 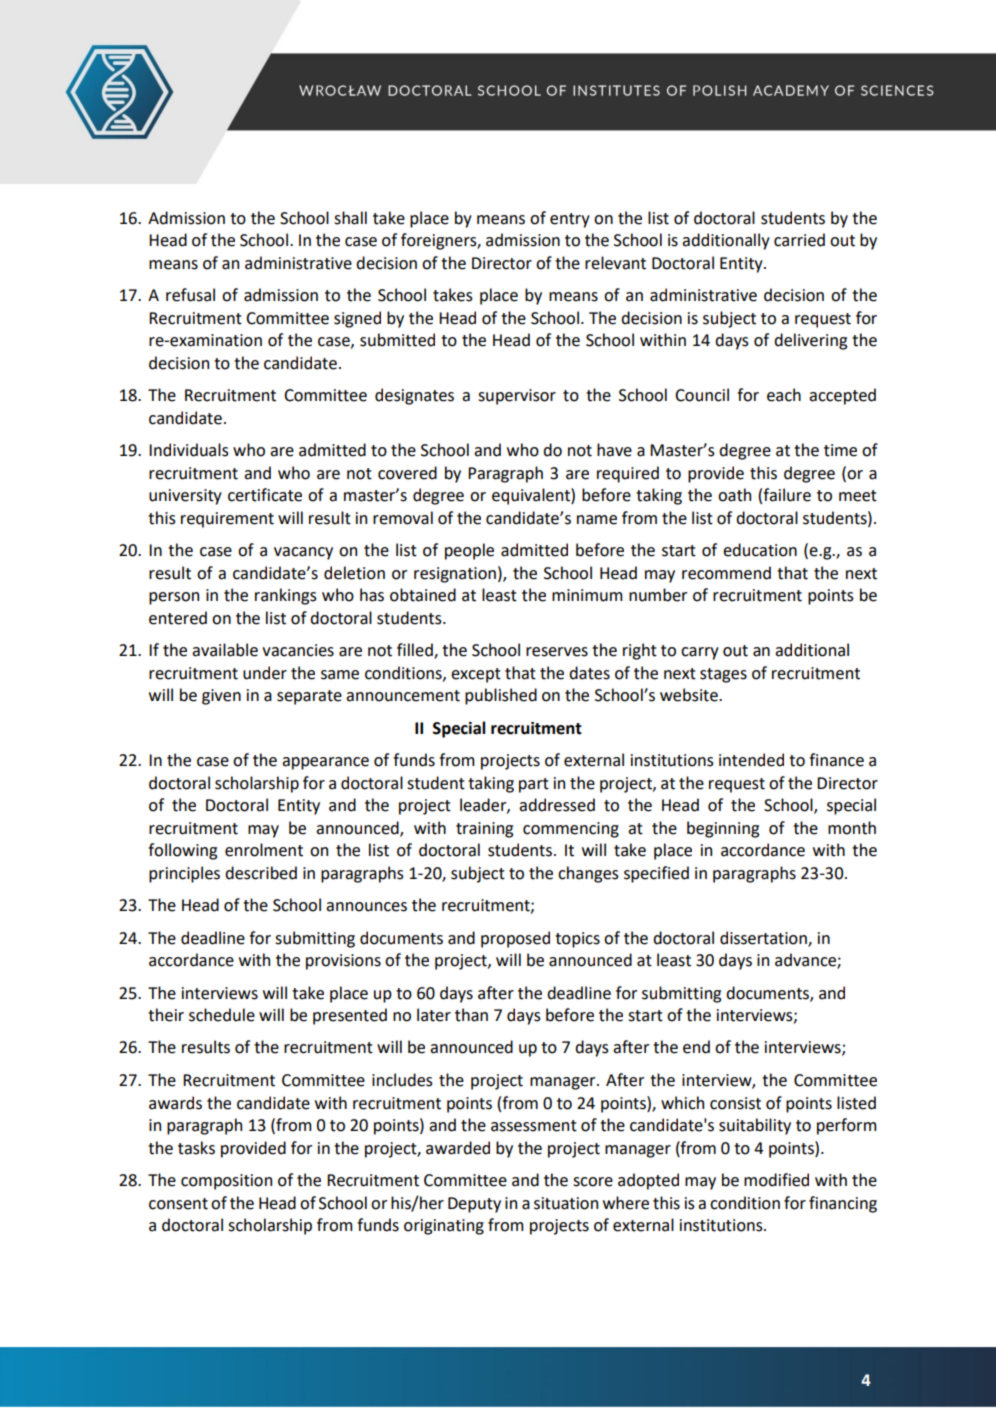 I want to click on described, so click(x=261, y=873).
